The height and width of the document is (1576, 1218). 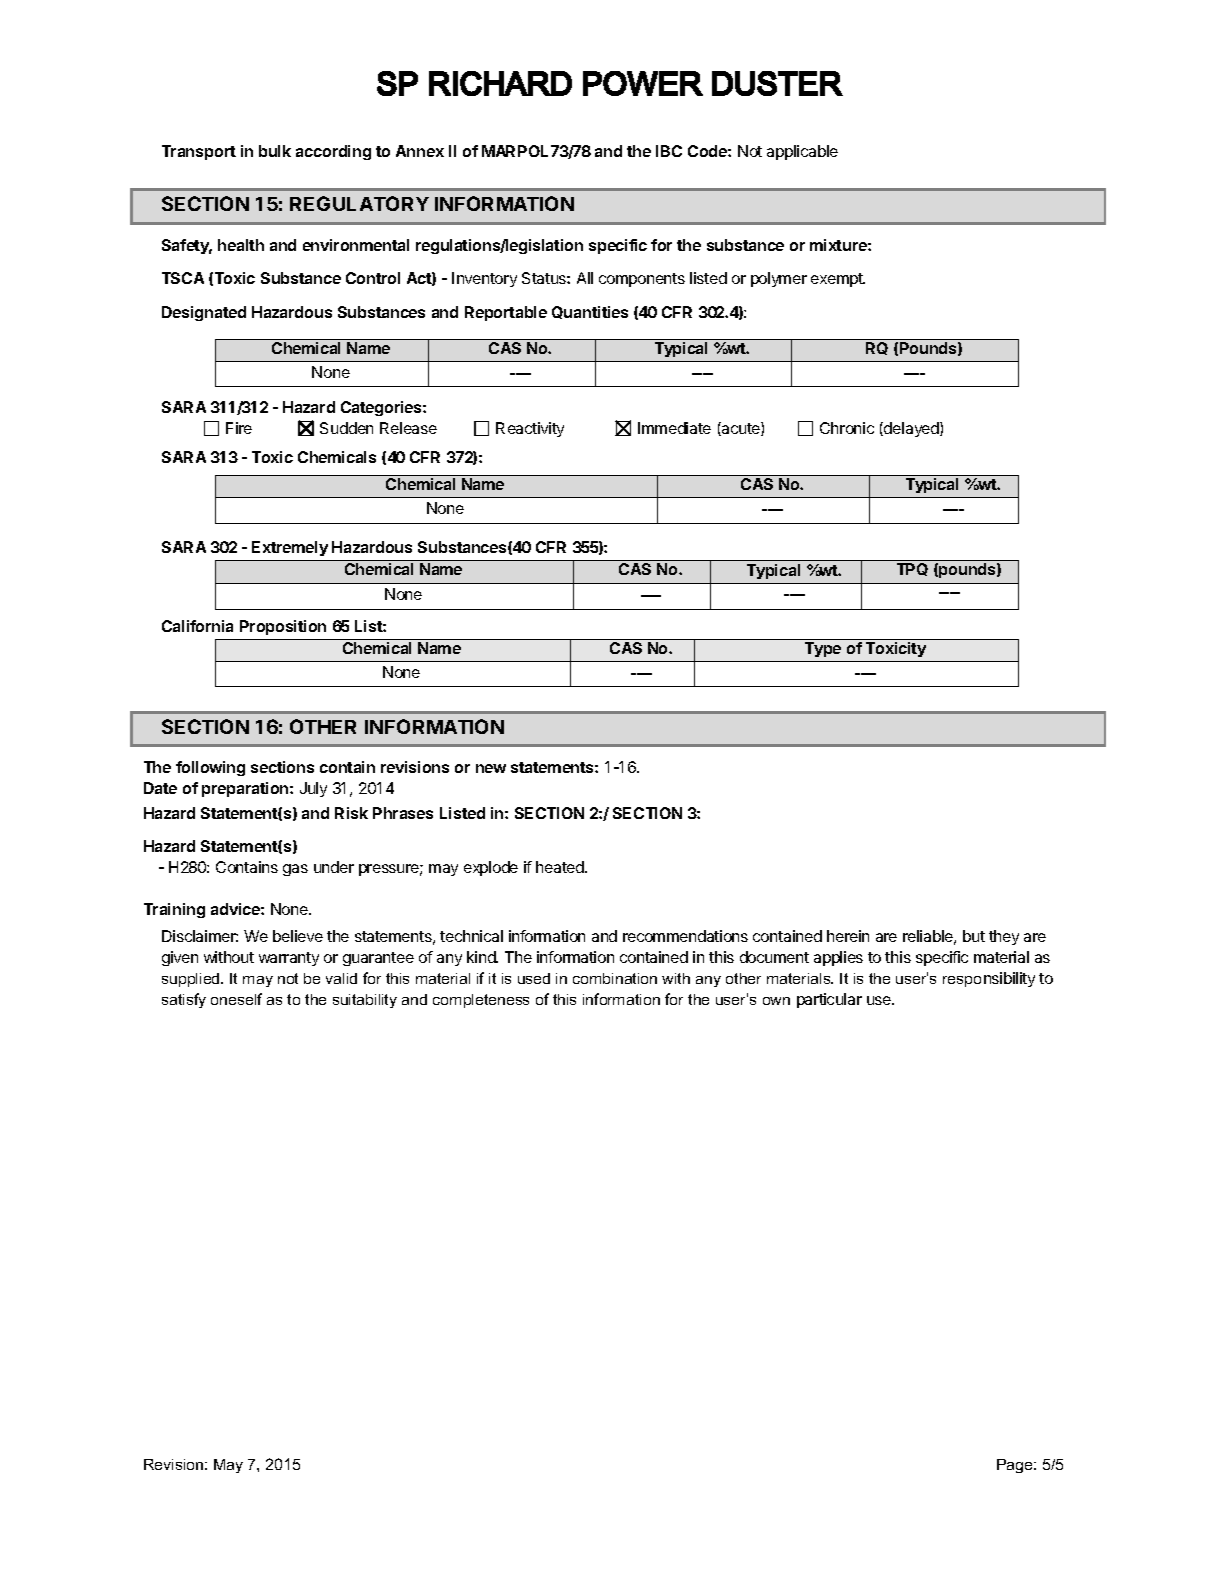 I want to click on applies, so click(x=838, y=958).
